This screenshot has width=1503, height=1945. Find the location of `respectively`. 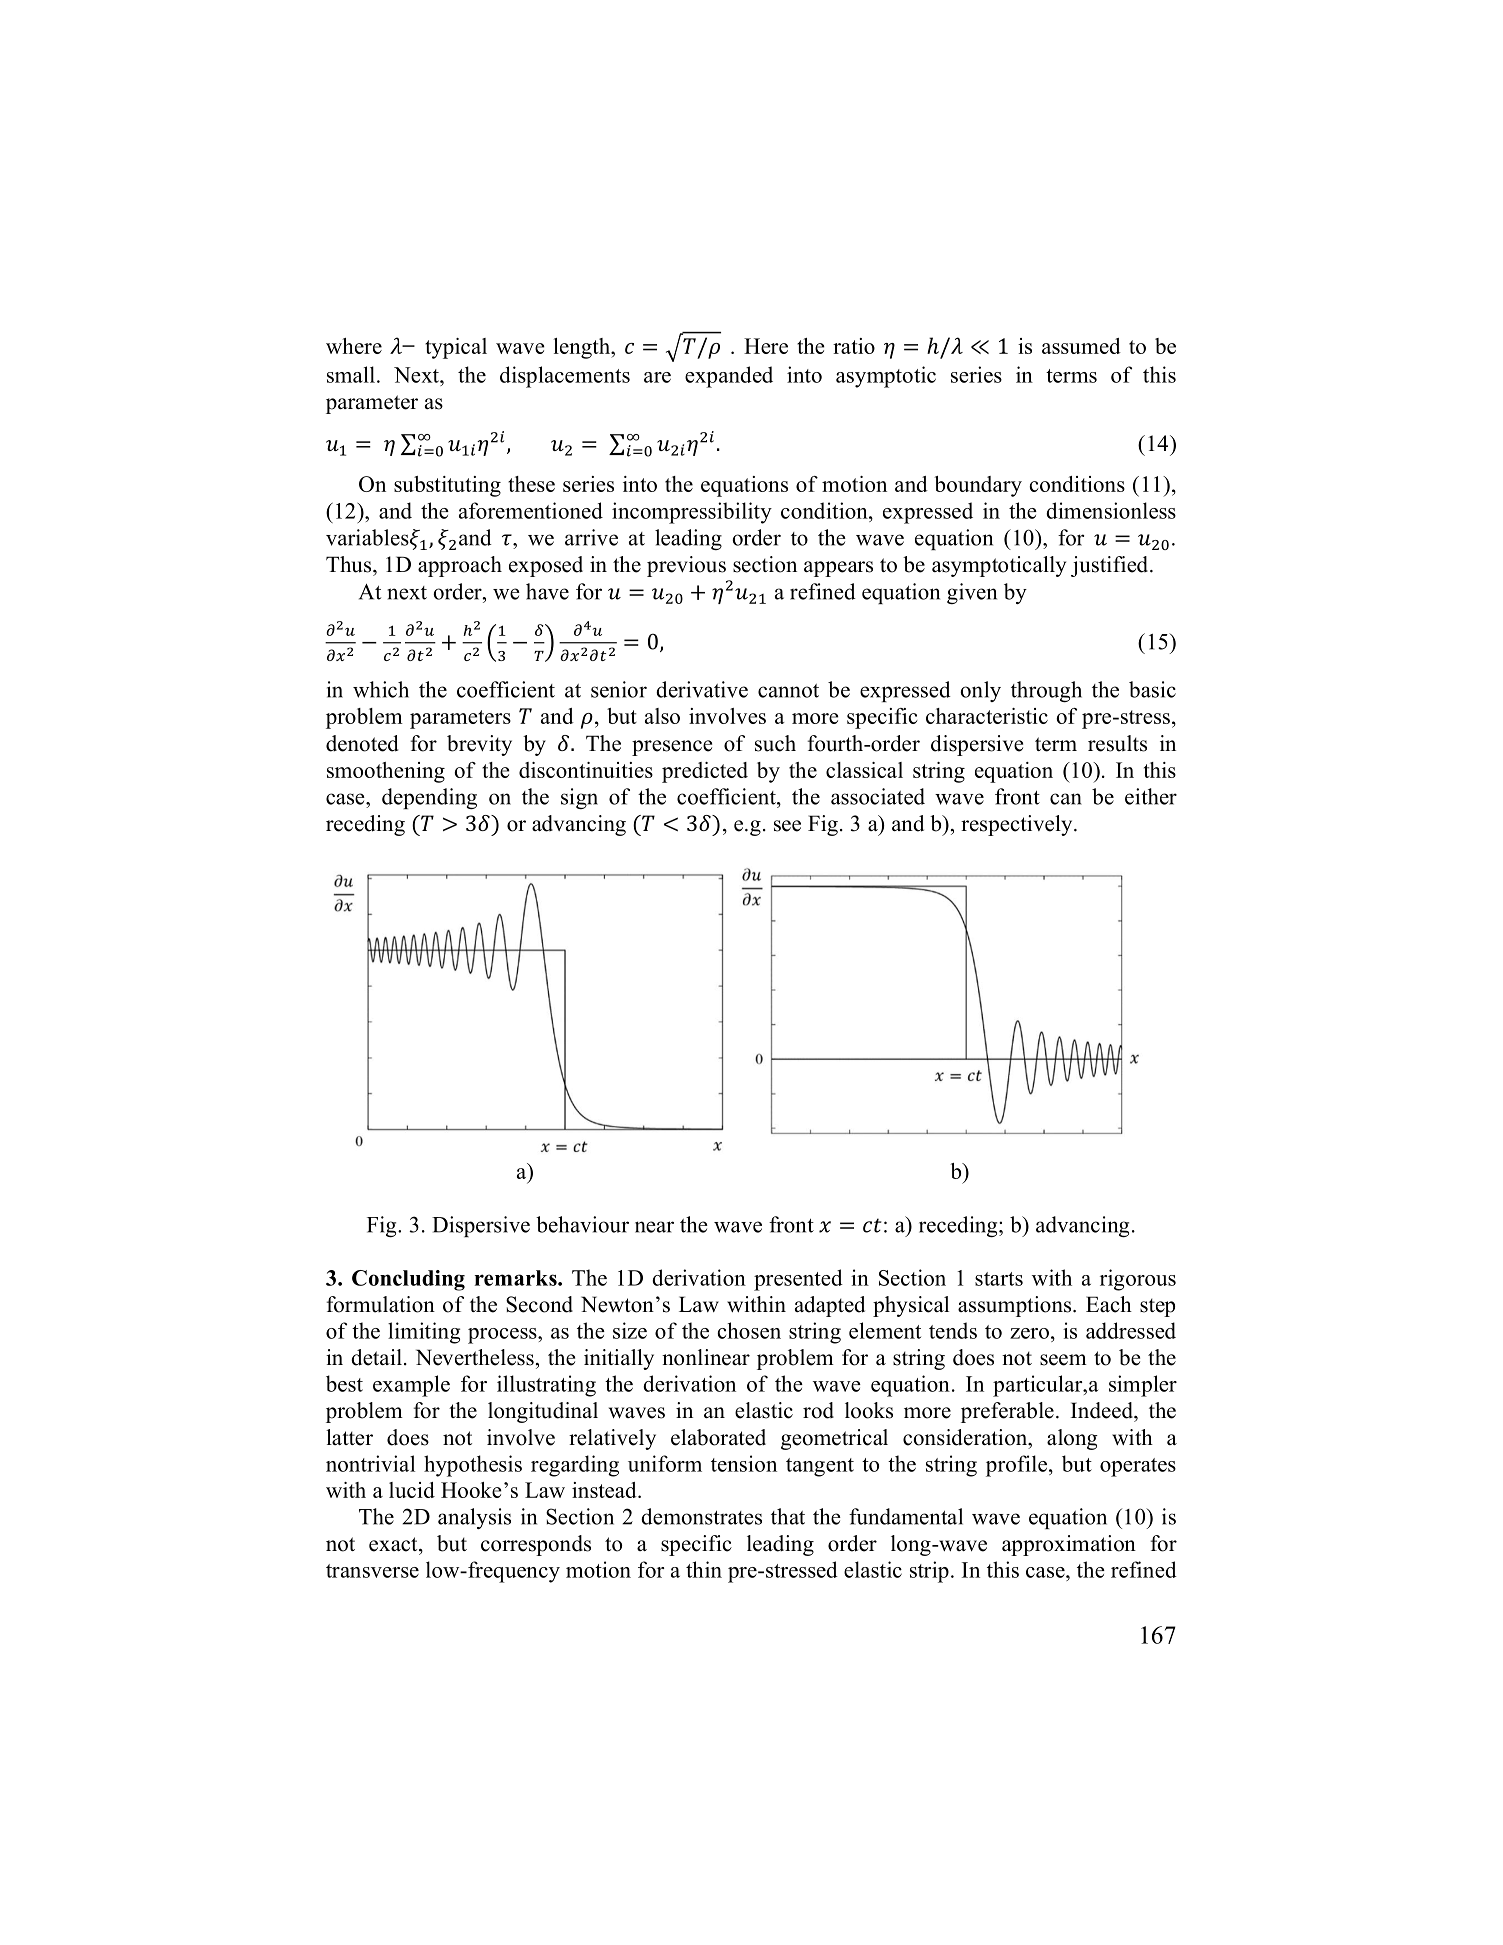

respectively is located at coordinates (1018, 825).
